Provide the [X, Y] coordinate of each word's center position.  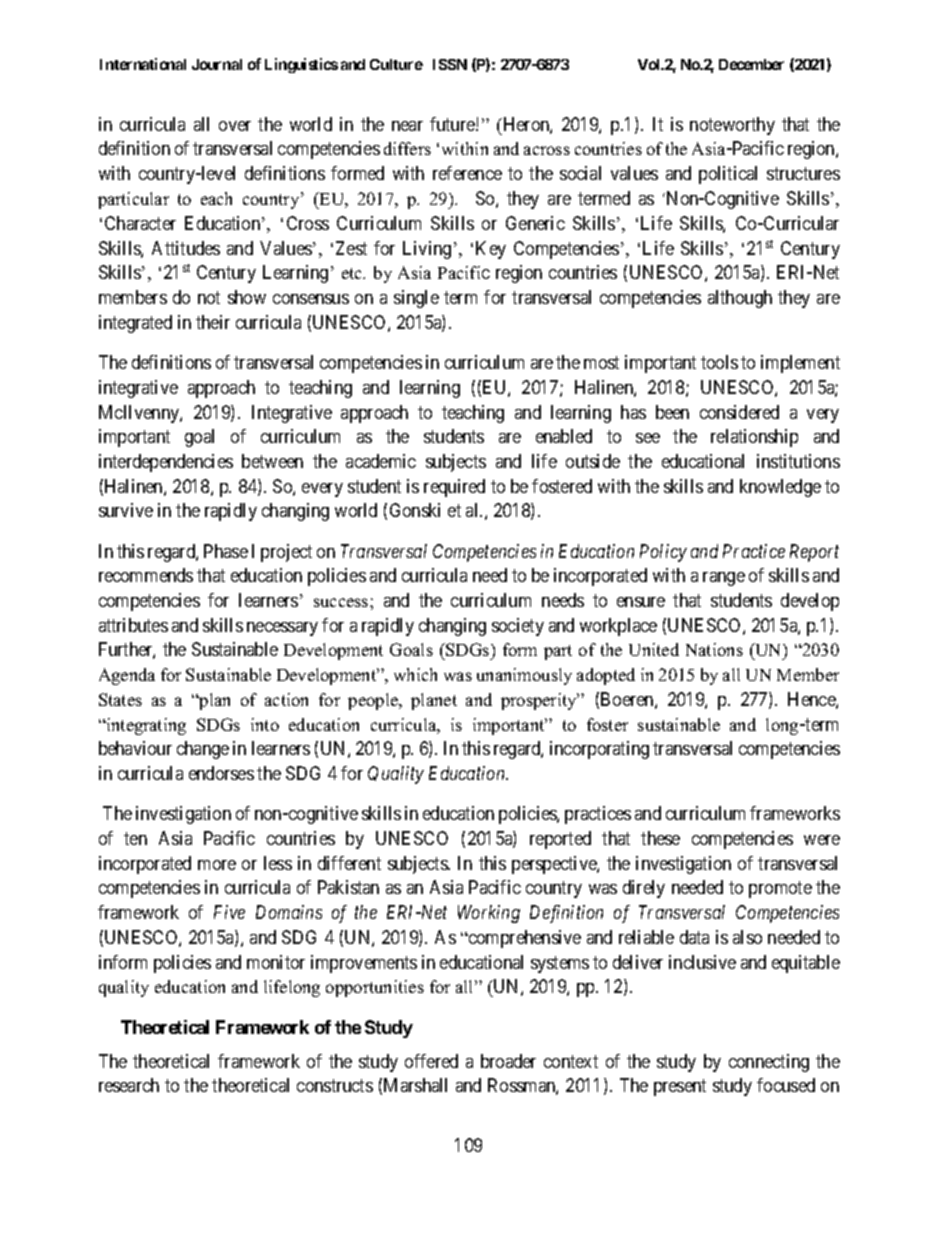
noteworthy [732, 126]
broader [508, 1061]
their [213, 322]
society [518, 627]
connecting [769, 1063]
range [724, 579]
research [129, 1085]
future [453, 124]
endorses [221, 773]
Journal [217, 64]
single [416, 299]
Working [489, 914]
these [660, 838]
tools [719, 362]
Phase [226, 551]
